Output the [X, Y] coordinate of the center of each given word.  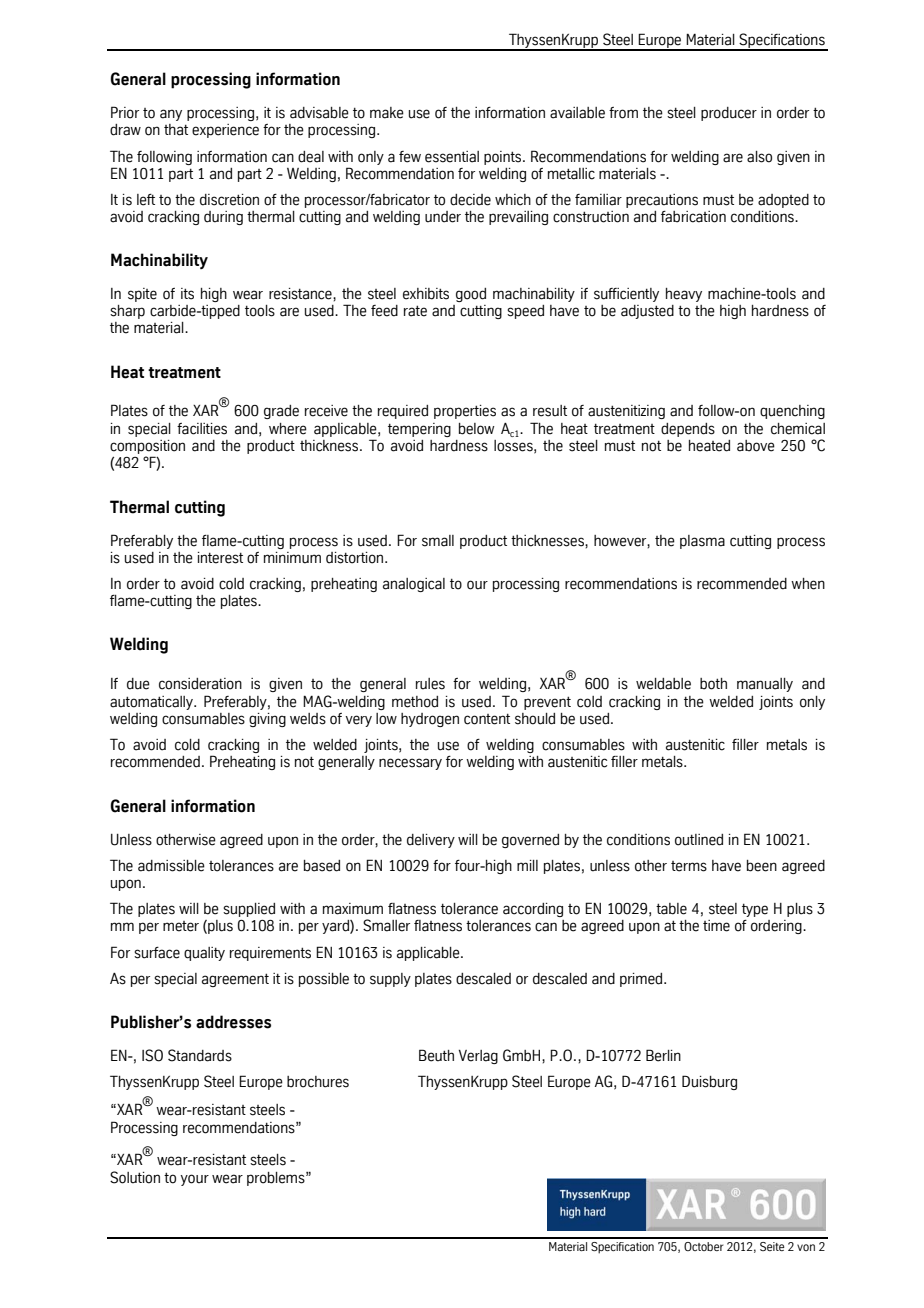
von [806, 1247]
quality [204, 954]
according [533, 910]
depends [688, 430]
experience [225, 131]
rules [430, 684]
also [759, 157]
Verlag [478, 1057]
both [713, 684]
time [716, 926]
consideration [200, 684]
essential [452, 157]
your [194, 1180]
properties [465, 412]
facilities [202, 429]
